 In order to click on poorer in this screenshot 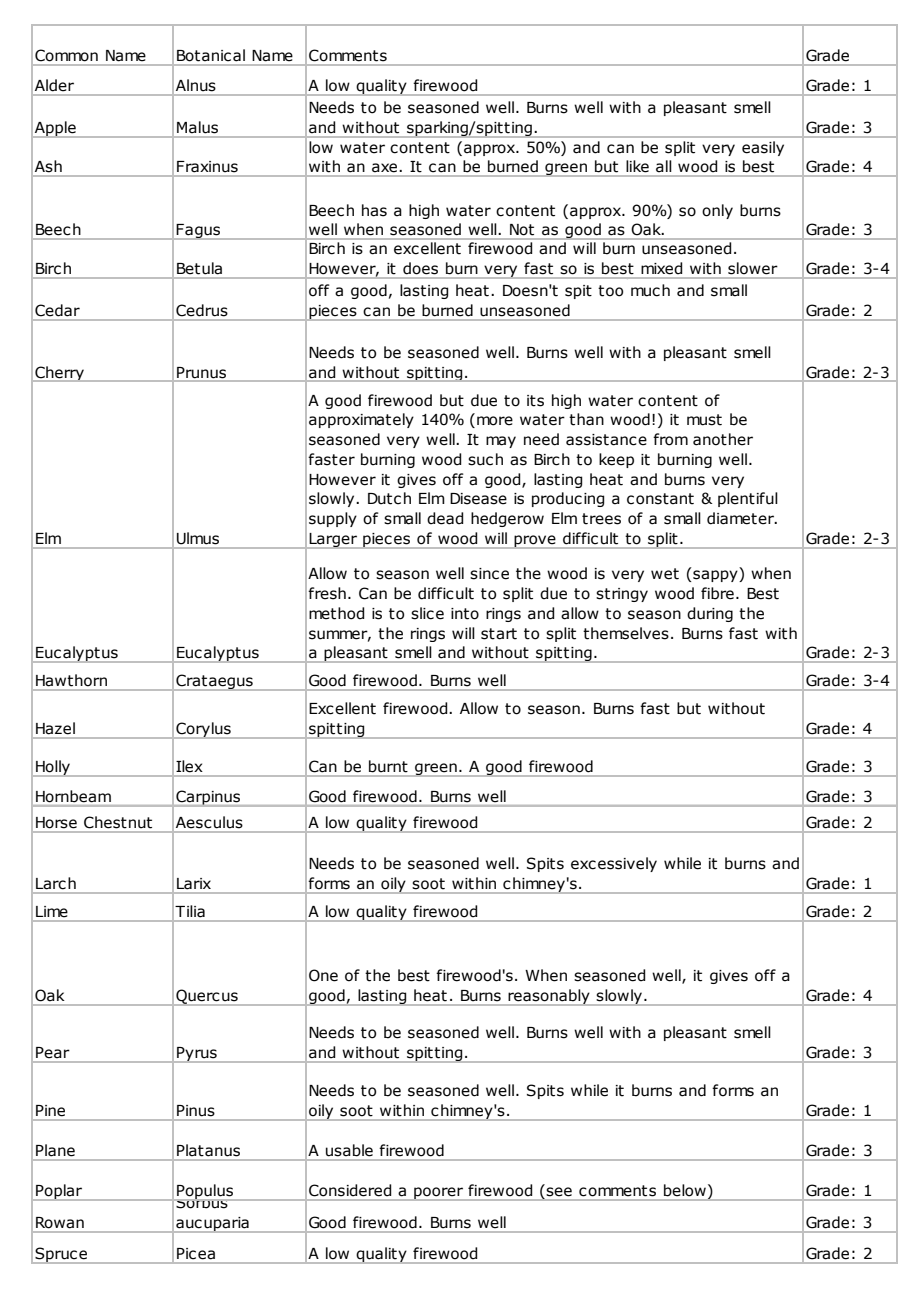, I will do `click(438, 1194)`.
